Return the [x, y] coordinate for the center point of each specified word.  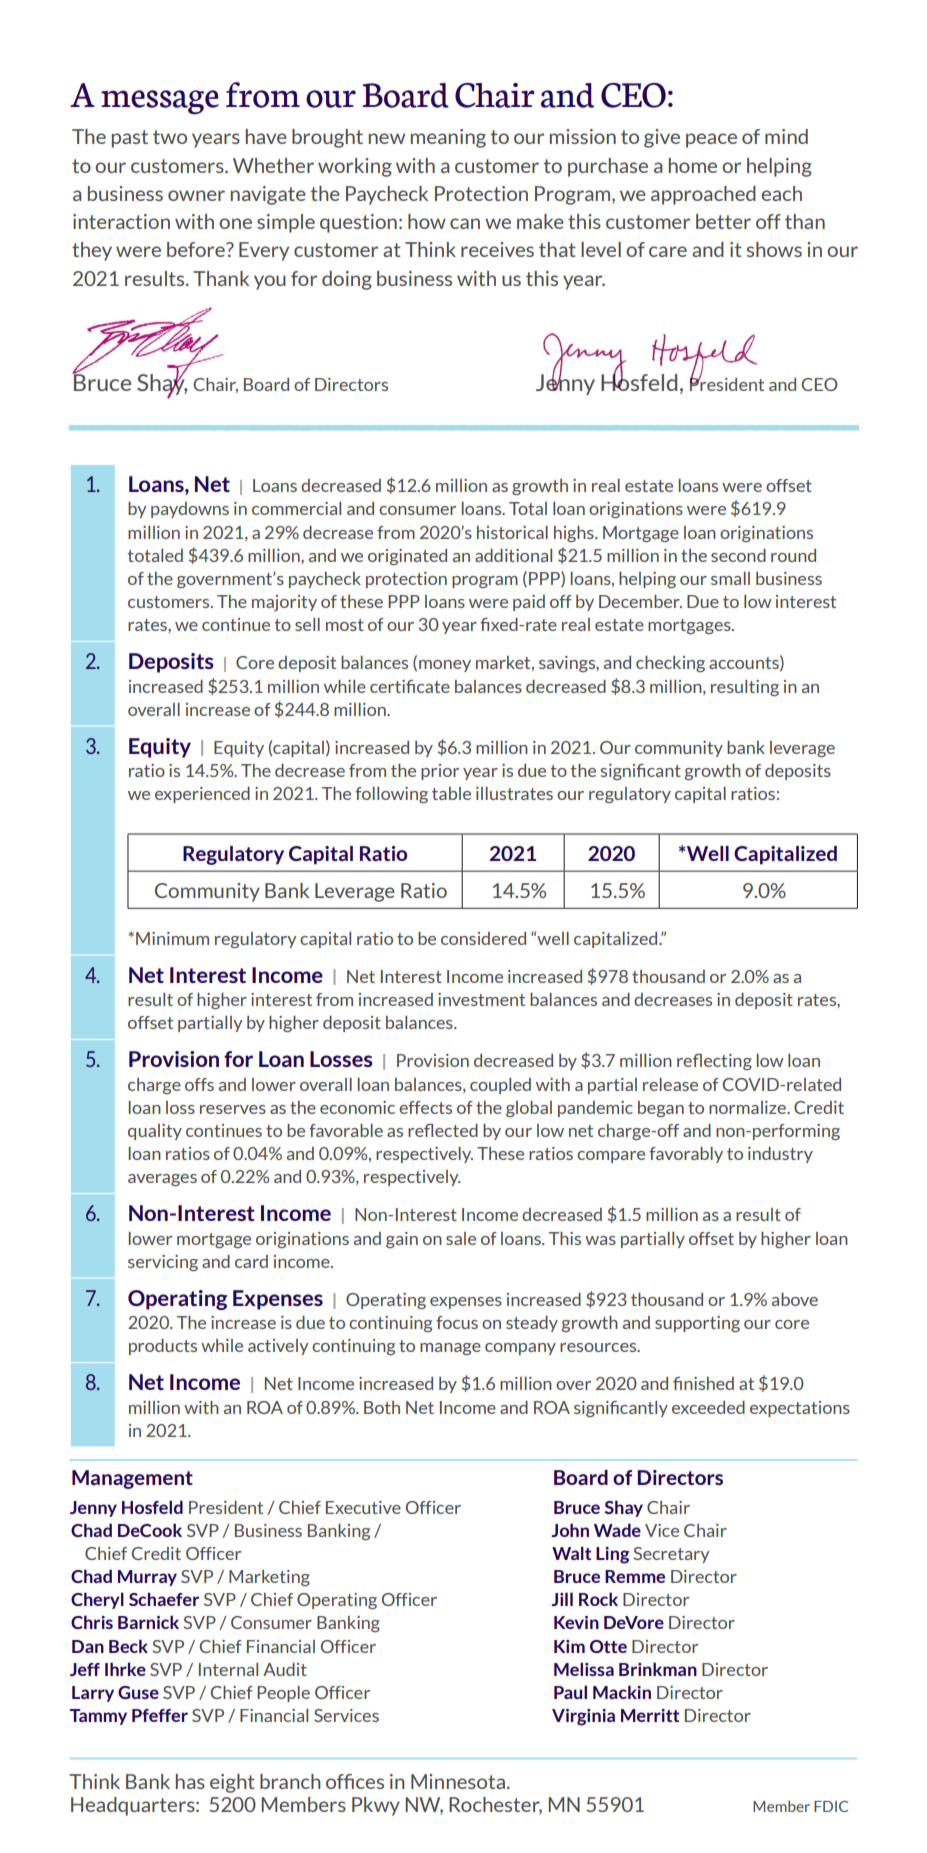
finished [703, 1383]
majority [284, 603]
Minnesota [458, 1781]
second [738, 555]
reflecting [714, 1062]
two [170, 137]
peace [711, 140]
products [163, 1347]
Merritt [650, 1715]
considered [483, 938]
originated [407, 557]
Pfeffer [160, 1715]
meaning [448, 138]
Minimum [172, 938]
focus [457, 1322]
